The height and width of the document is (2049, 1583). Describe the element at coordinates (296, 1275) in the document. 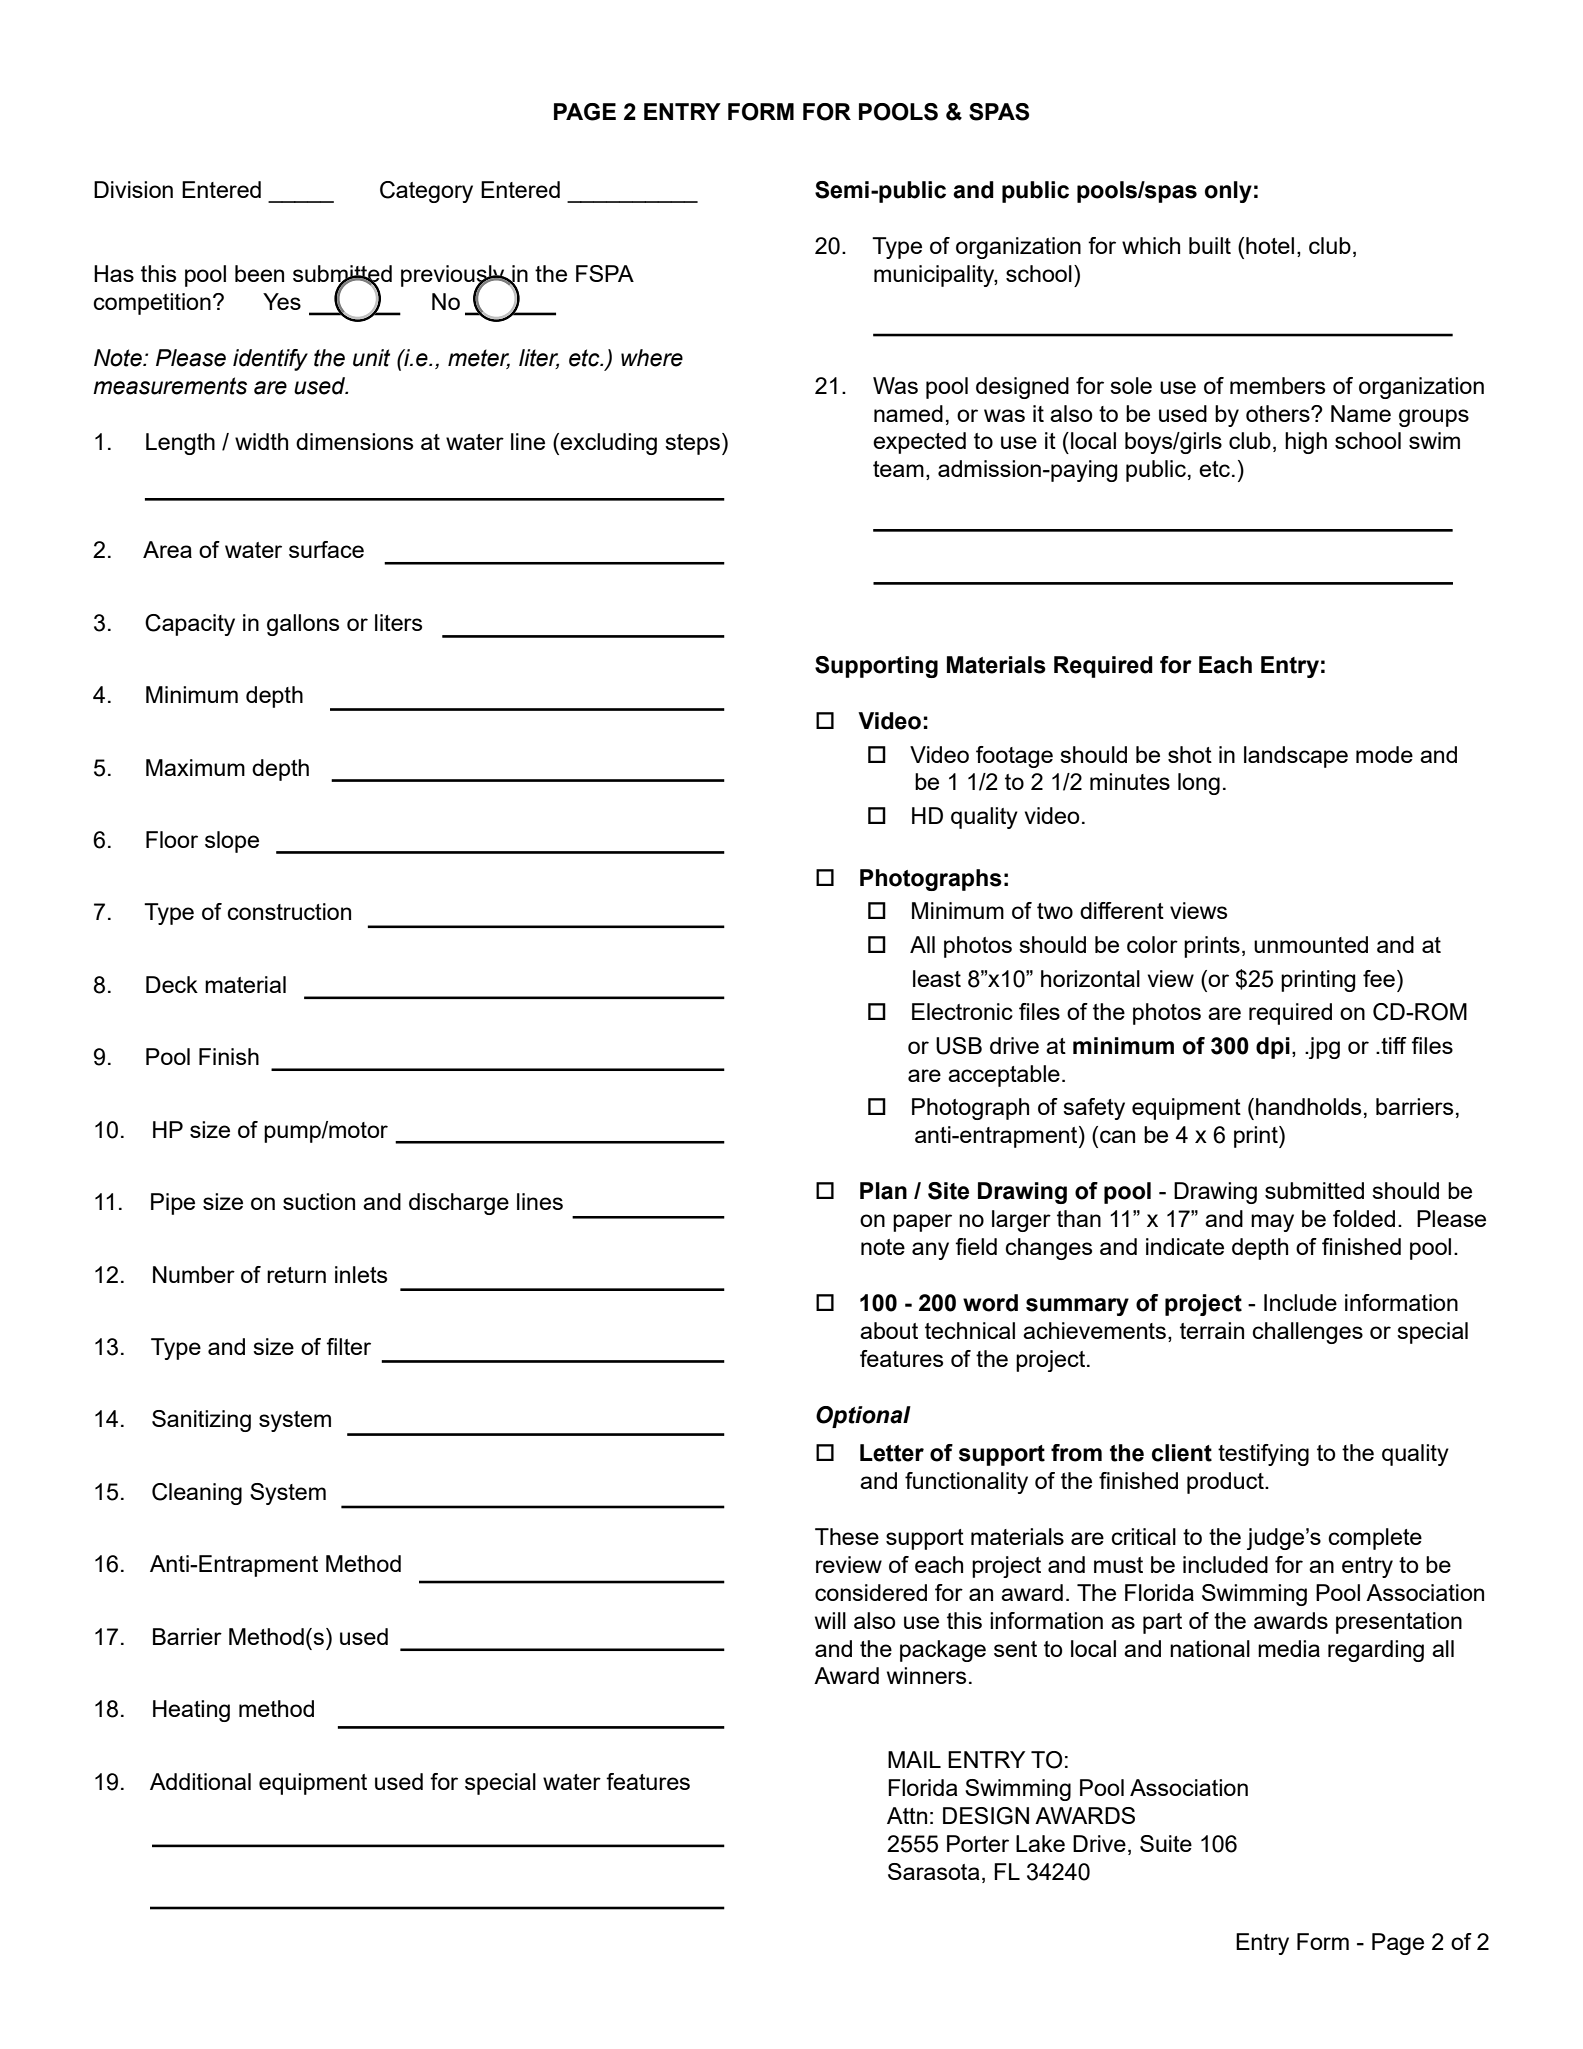

I see `return` at that location.
